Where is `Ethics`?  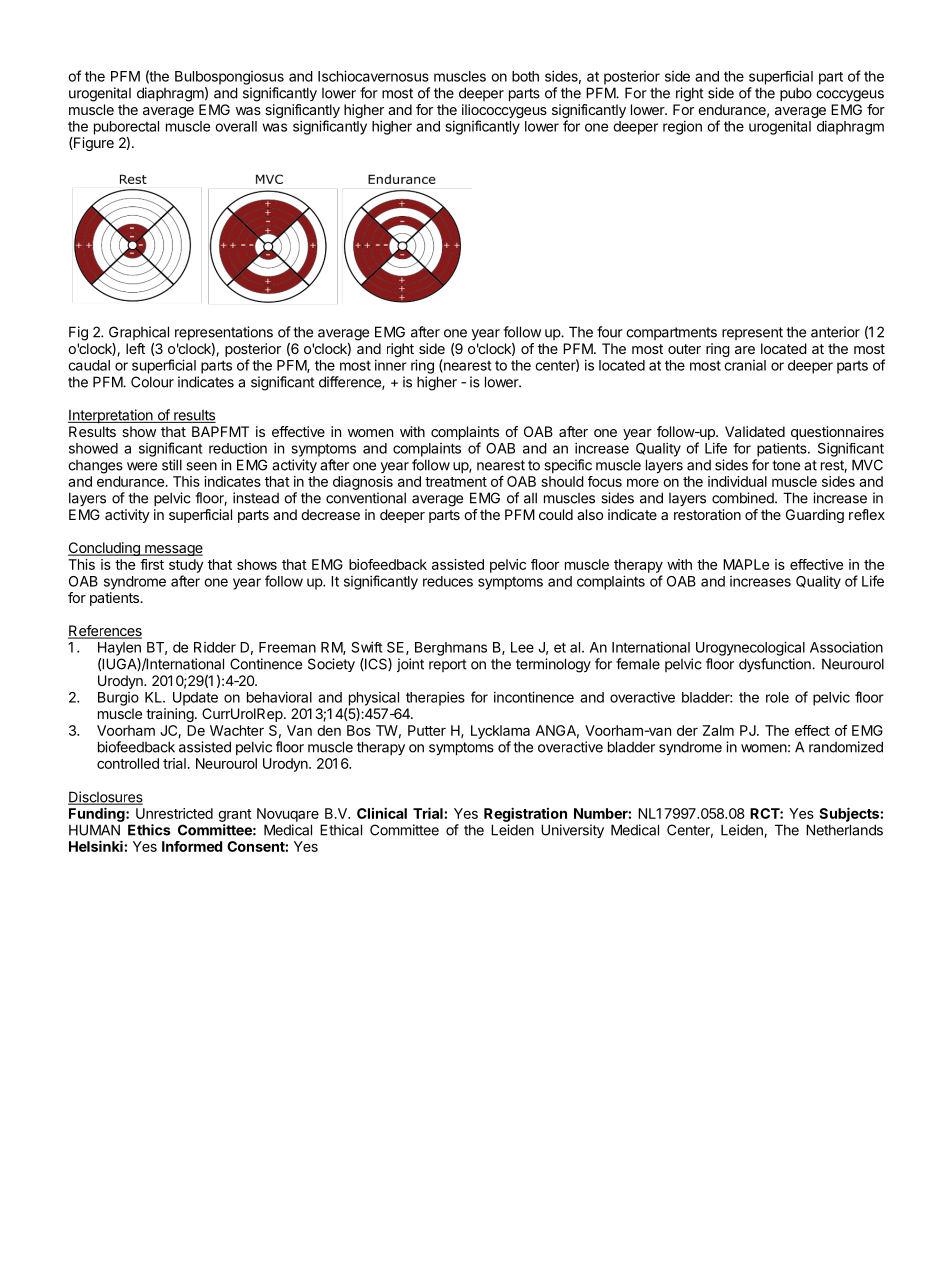
Ethics is located at coordinates (149, 830).
